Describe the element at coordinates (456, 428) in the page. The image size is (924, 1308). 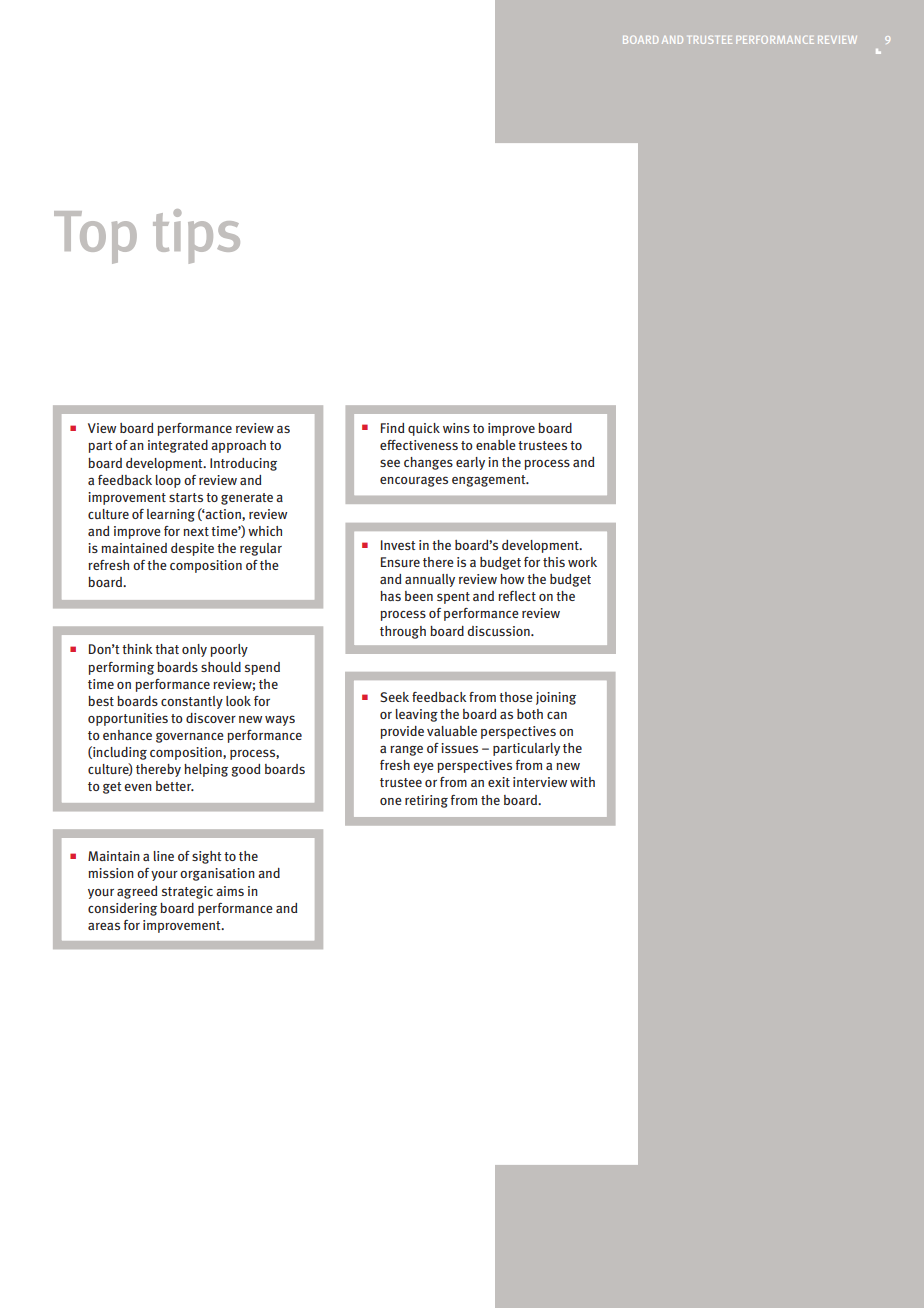
I see `wins` at that location.
